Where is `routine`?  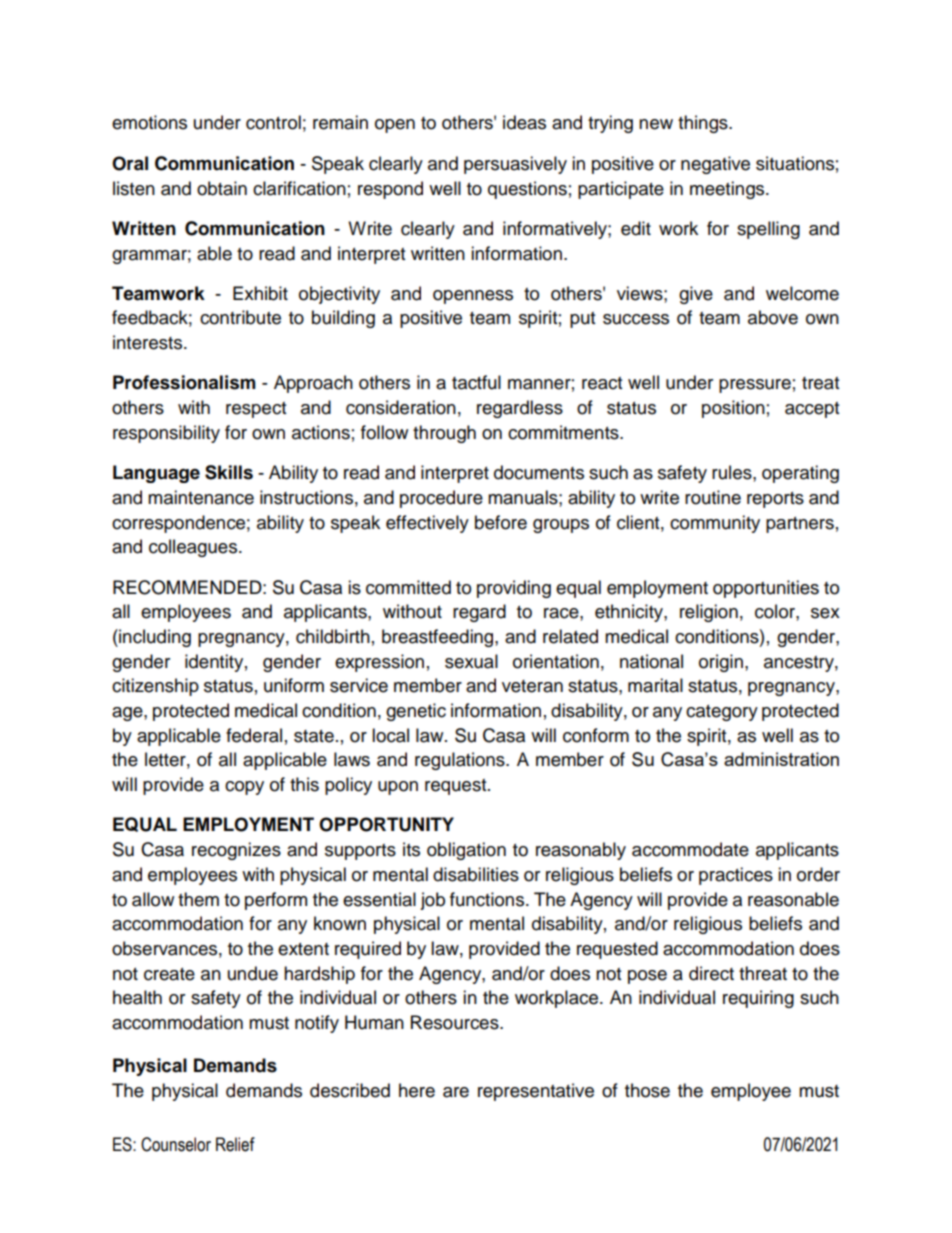 routine is located at coordinates (713, 497).
